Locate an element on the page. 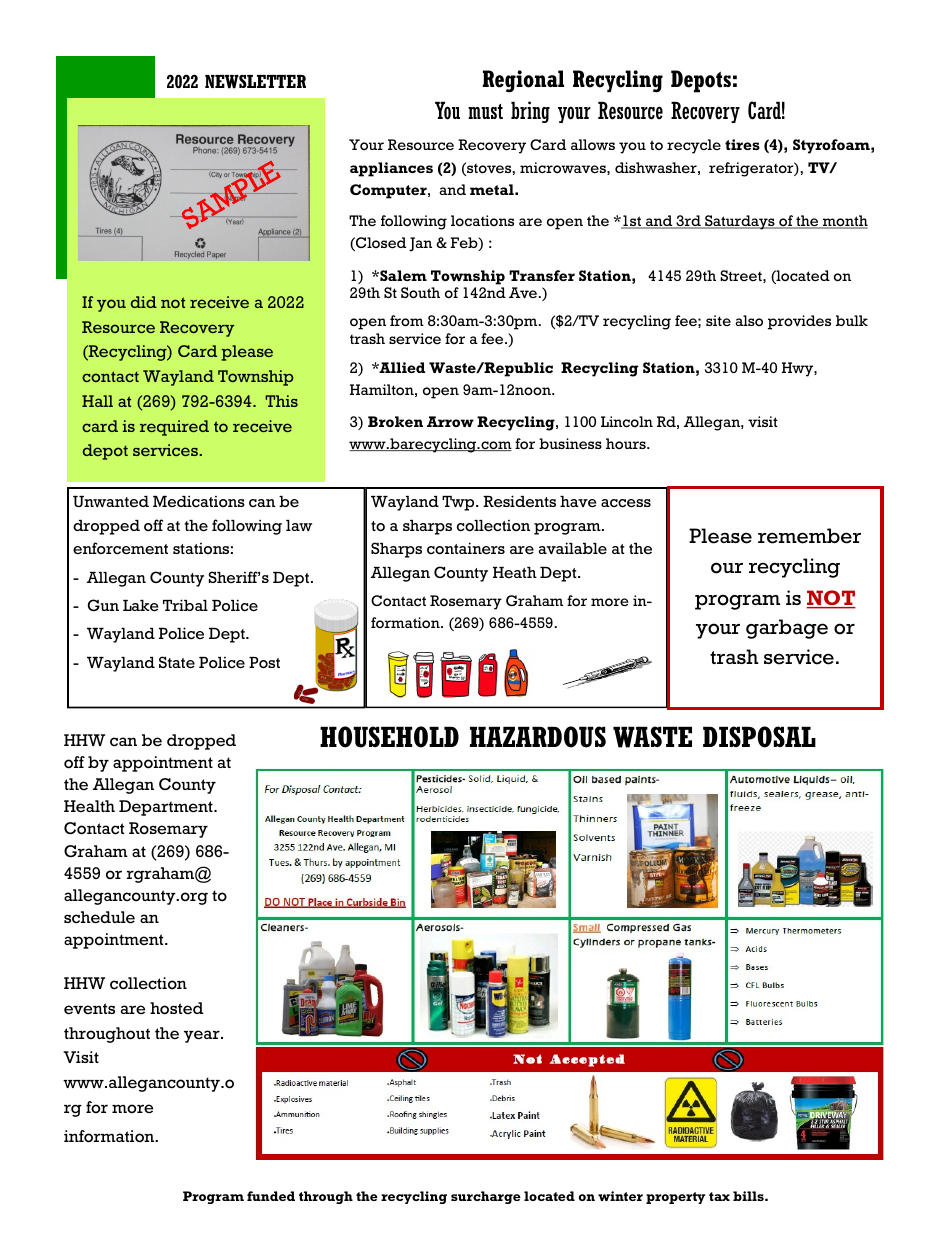 The width and height of the image is (952, 1233). remember is located at coordinates (809, 536).
